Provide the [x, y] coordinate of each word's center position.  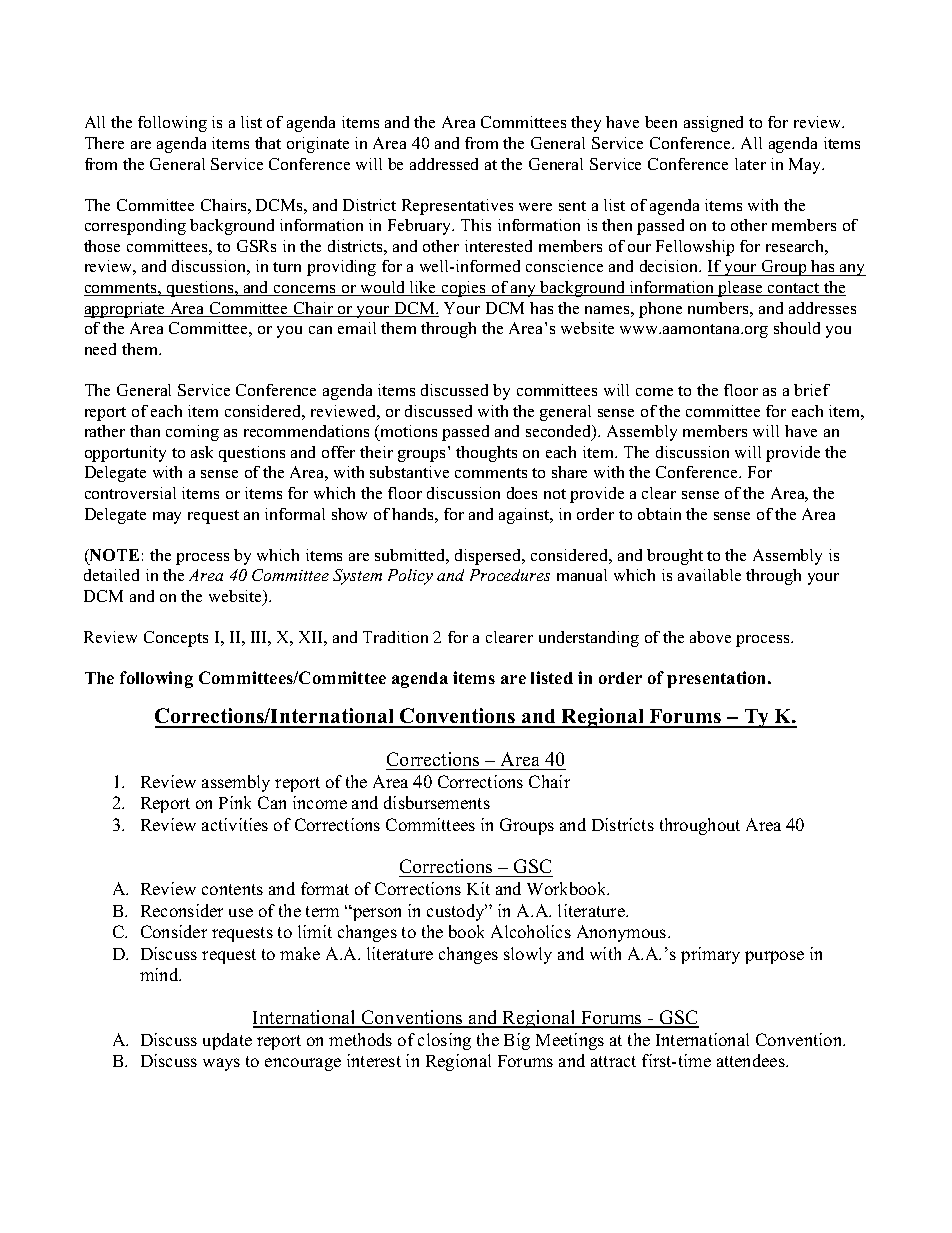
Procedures [510, 575]
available [709, 575]
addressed [444, 164]
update [227, 1041]
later [750, 164]
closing [444, 1041]
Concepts [176, 639]
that [268, 143]
